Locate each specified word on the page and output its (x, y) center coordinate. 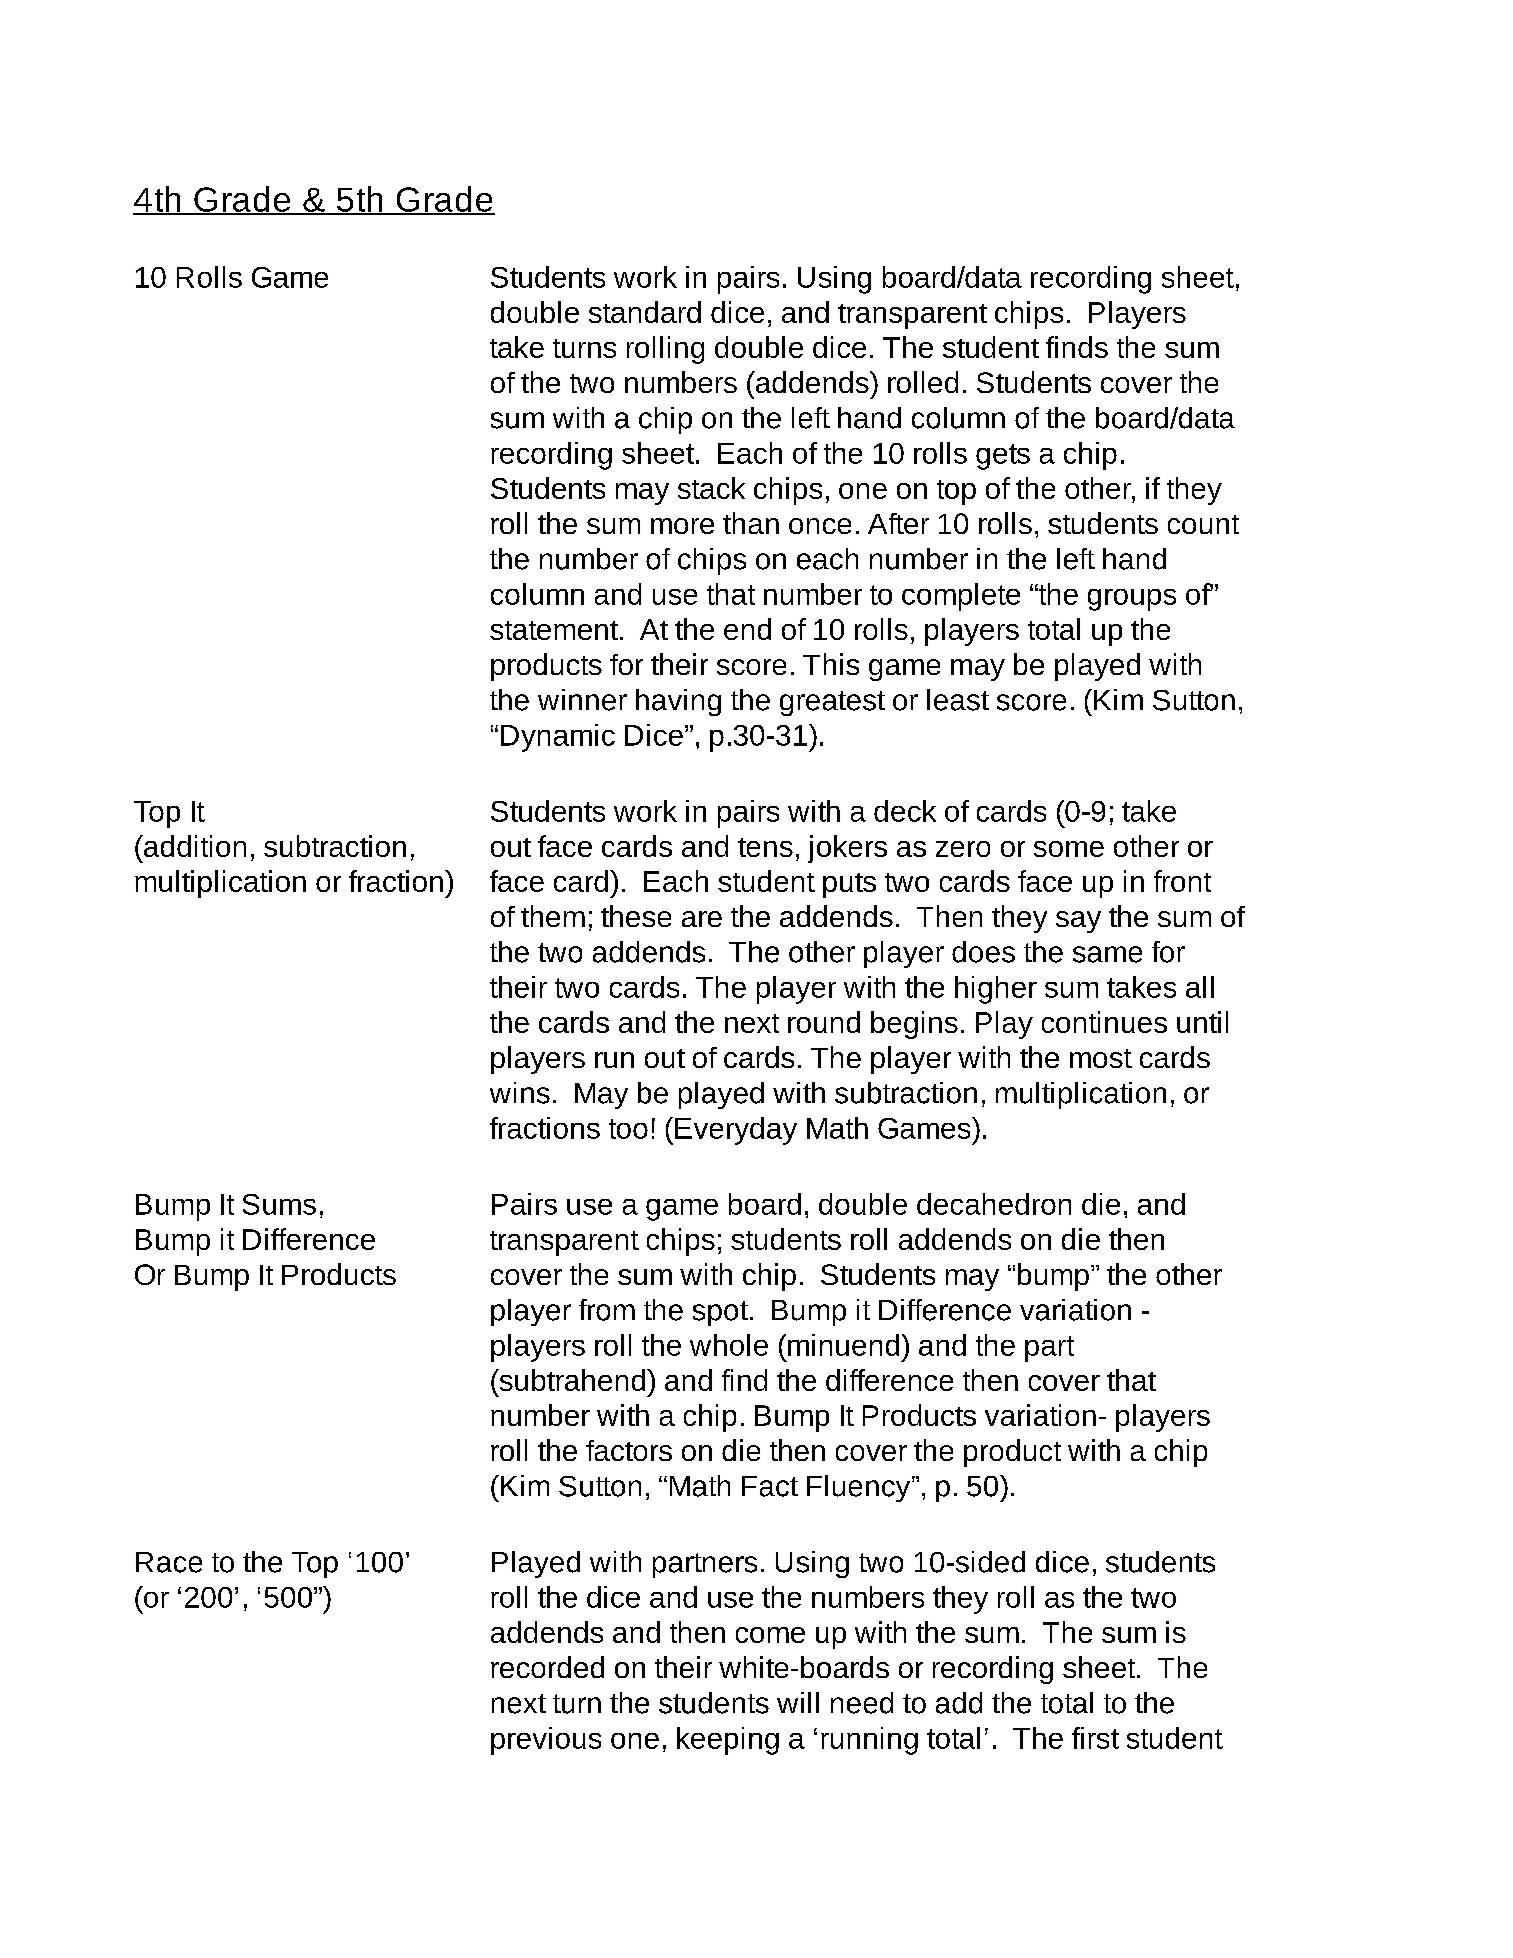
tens (765, 847)
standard (645, 312)
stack (711, 488)
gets (1003, 457)
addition (194, 846)
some (1069, 849)
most (1101, 1058)
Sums (279, 1204)
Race (169, 1562)
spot (720, 1313)
